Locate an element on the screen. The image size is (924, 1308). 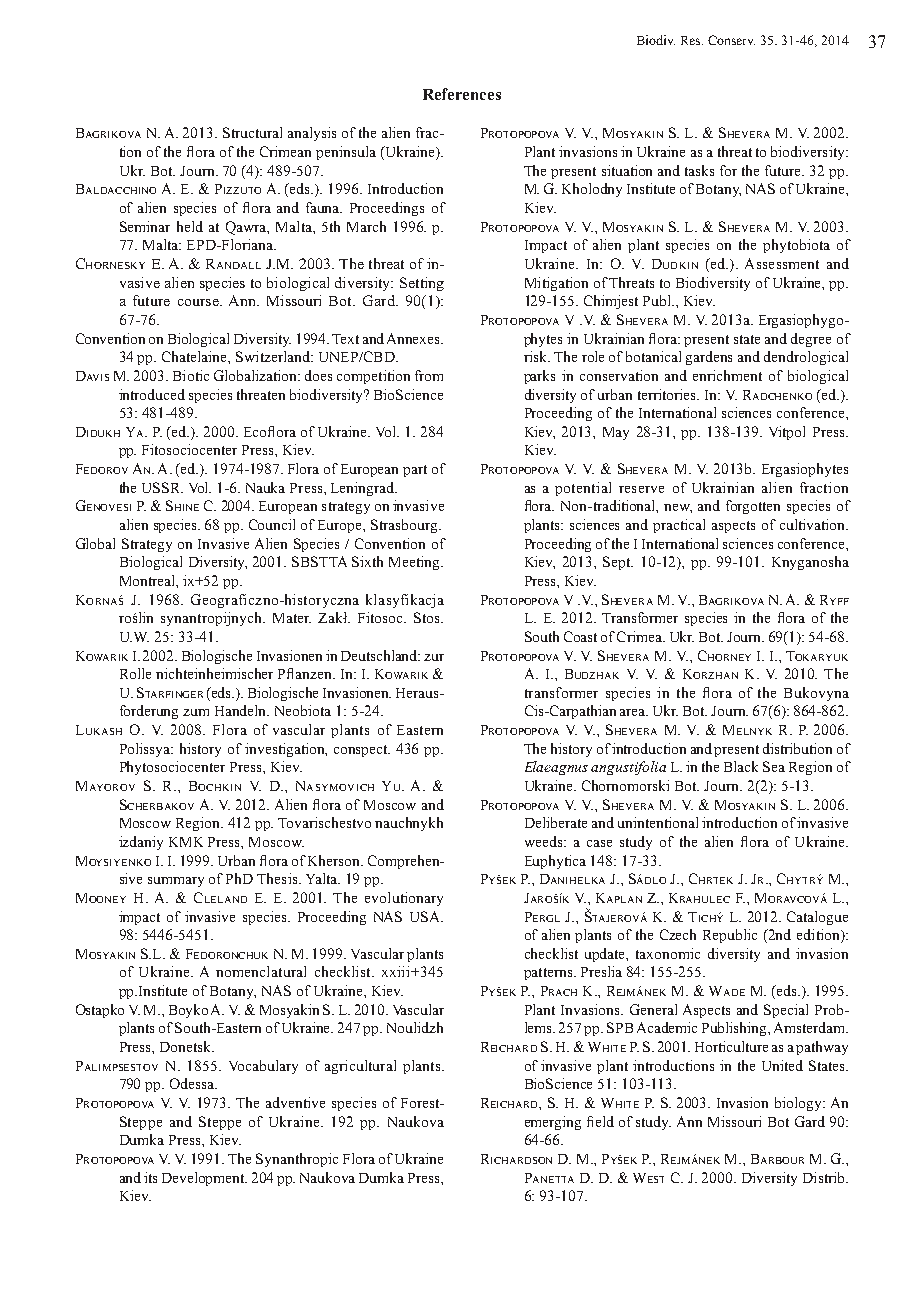
Biotic is located at coordinates (191, 375).
